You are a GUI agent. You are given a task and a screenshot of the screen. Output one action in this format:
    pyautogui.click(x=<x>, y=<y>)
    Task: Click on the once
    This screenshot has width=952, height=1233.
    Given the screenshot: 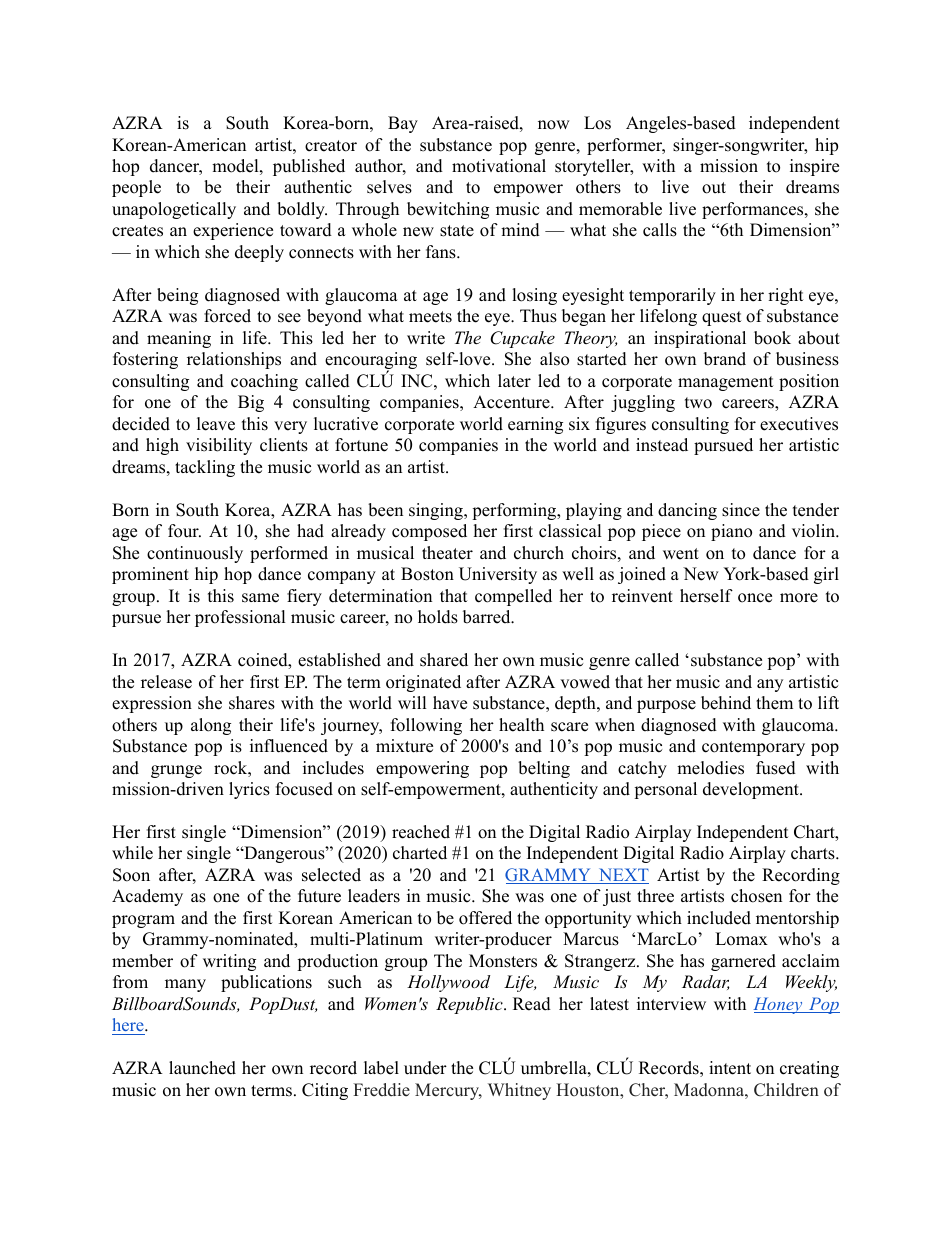 What is the action you would take?
    pyautogui.click(x=755, y=598)
